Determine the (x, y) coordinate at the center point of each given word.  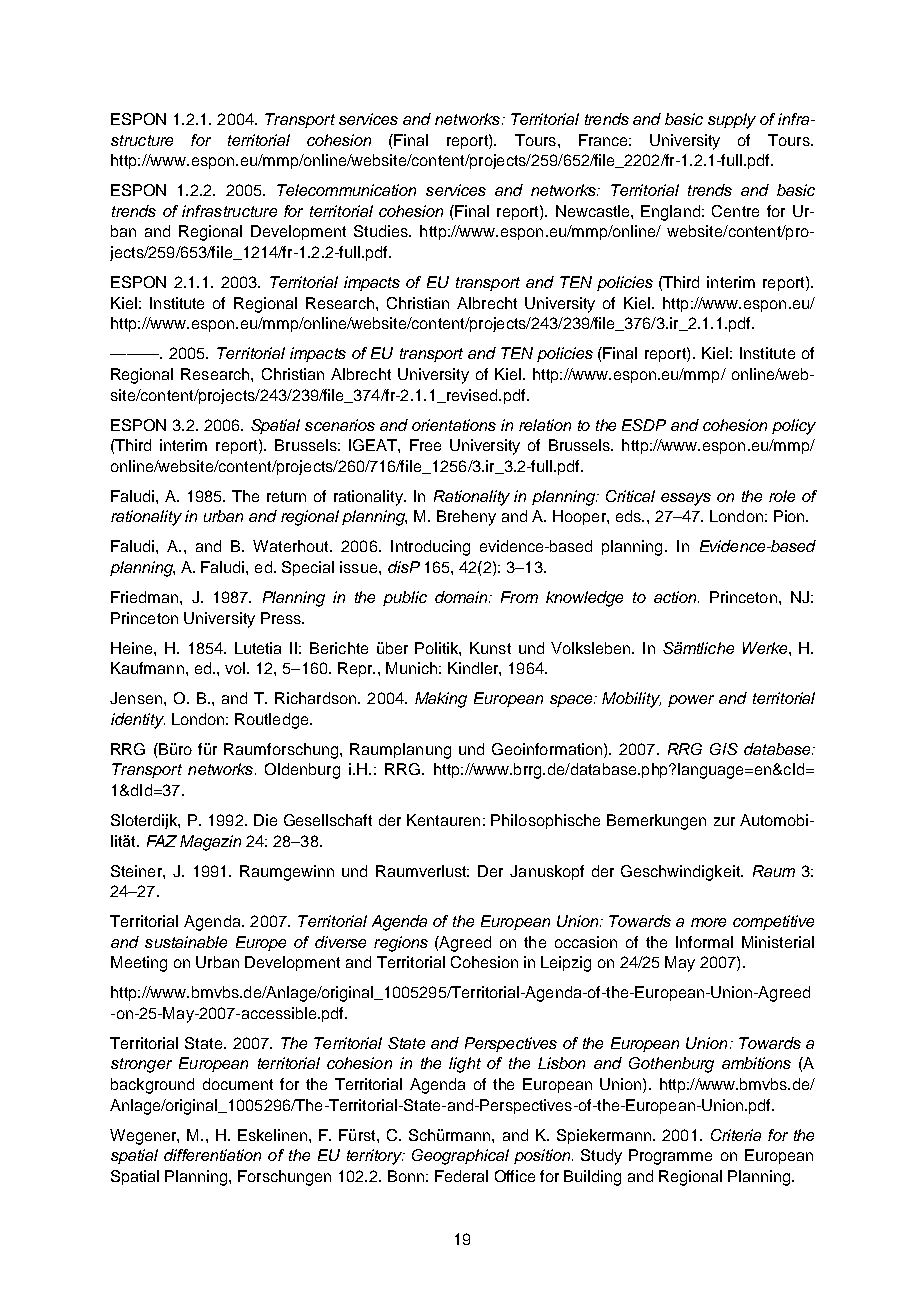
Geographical (460, 1157)
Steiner (137, 871)
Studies (382, 231)
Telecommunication (346, 190)
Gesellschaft (328, 820)
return (286, 496)
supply (732, 121)
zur (724, 821)
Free (425, 445)
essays (686, 499)
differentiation (212, 1155)
